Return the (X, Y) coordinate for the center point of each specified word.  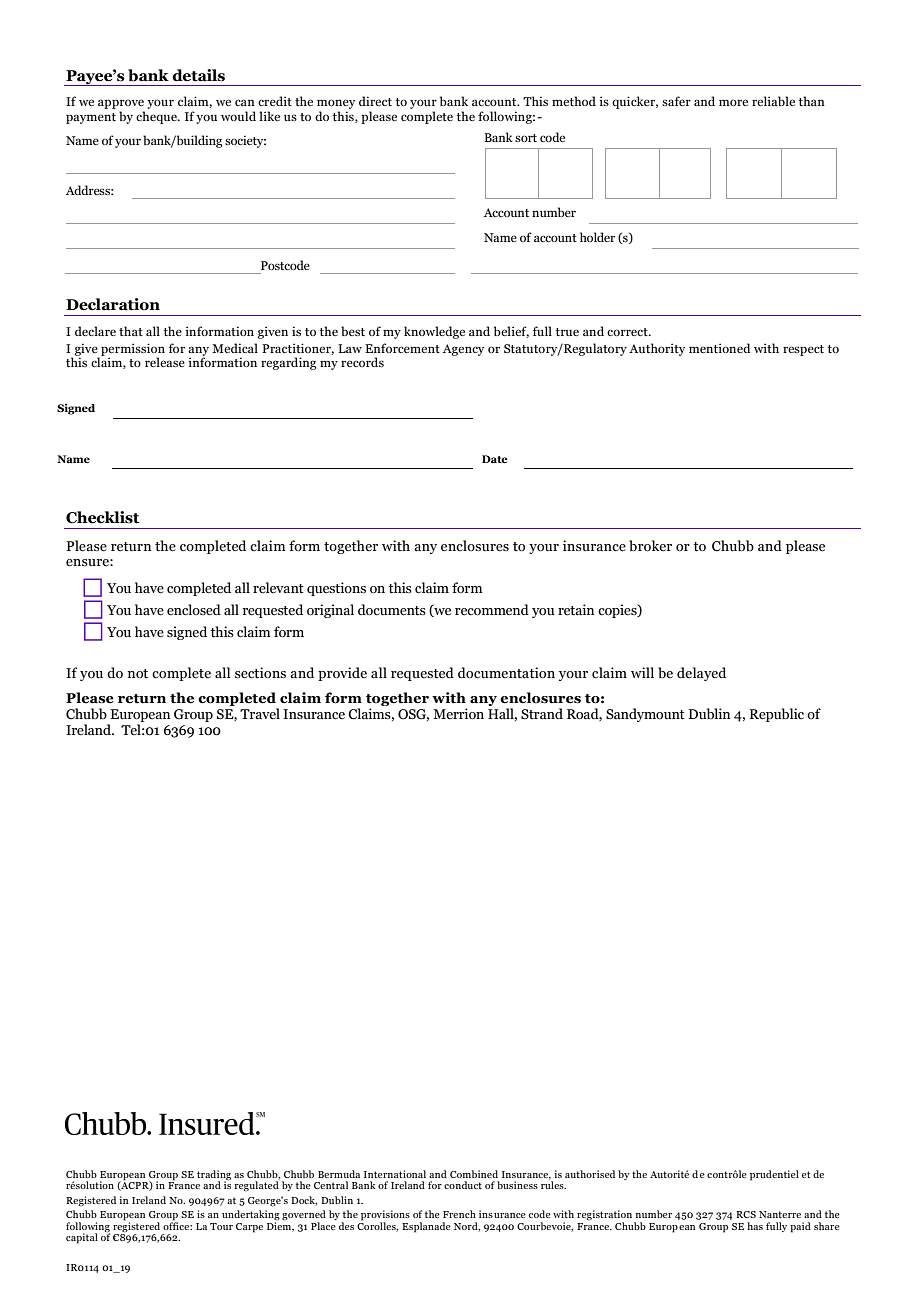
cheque (157, 117)
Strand (542, 713)
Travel (260, 713)
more (733, 102)
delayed (701, 674)
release (165, 362)
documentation (506, 673)
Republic (777, 715)
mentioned (719, 348)
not (138, 674)
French (459, 1214)
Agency (463, 350)
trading (214, 1176)
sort (526, 138)
